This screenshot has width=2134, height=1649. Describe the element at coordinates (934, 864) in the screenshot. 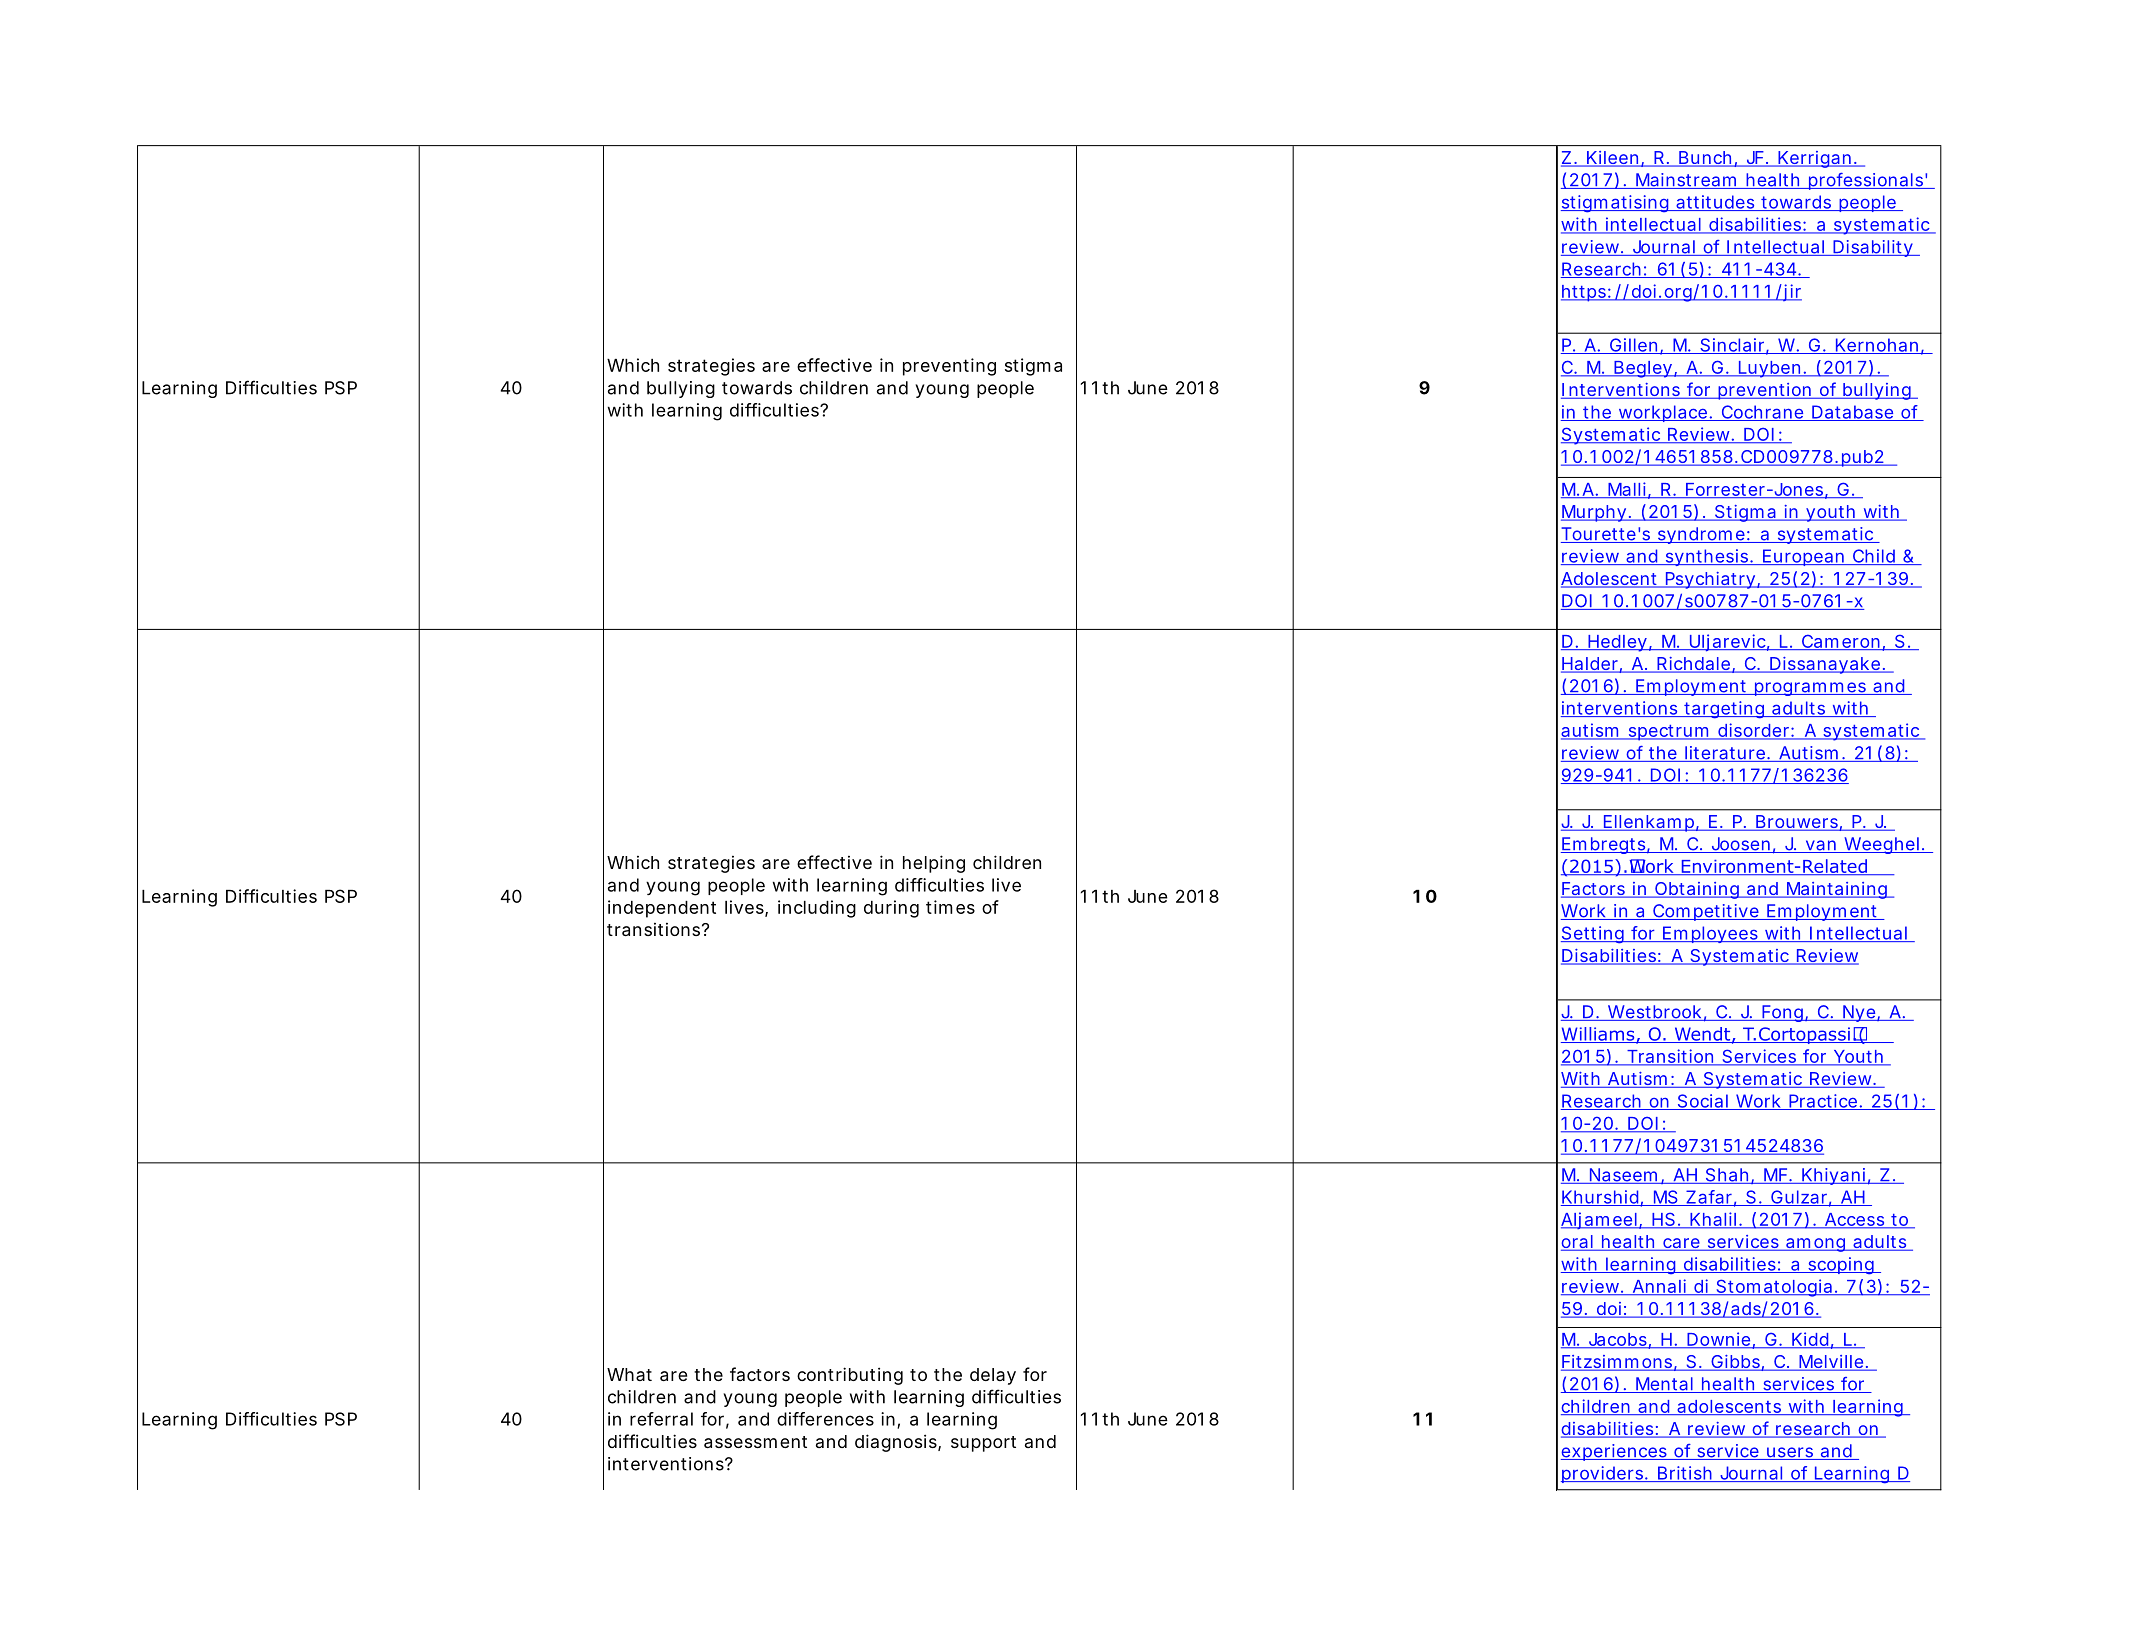

I see `helping` at that location.
